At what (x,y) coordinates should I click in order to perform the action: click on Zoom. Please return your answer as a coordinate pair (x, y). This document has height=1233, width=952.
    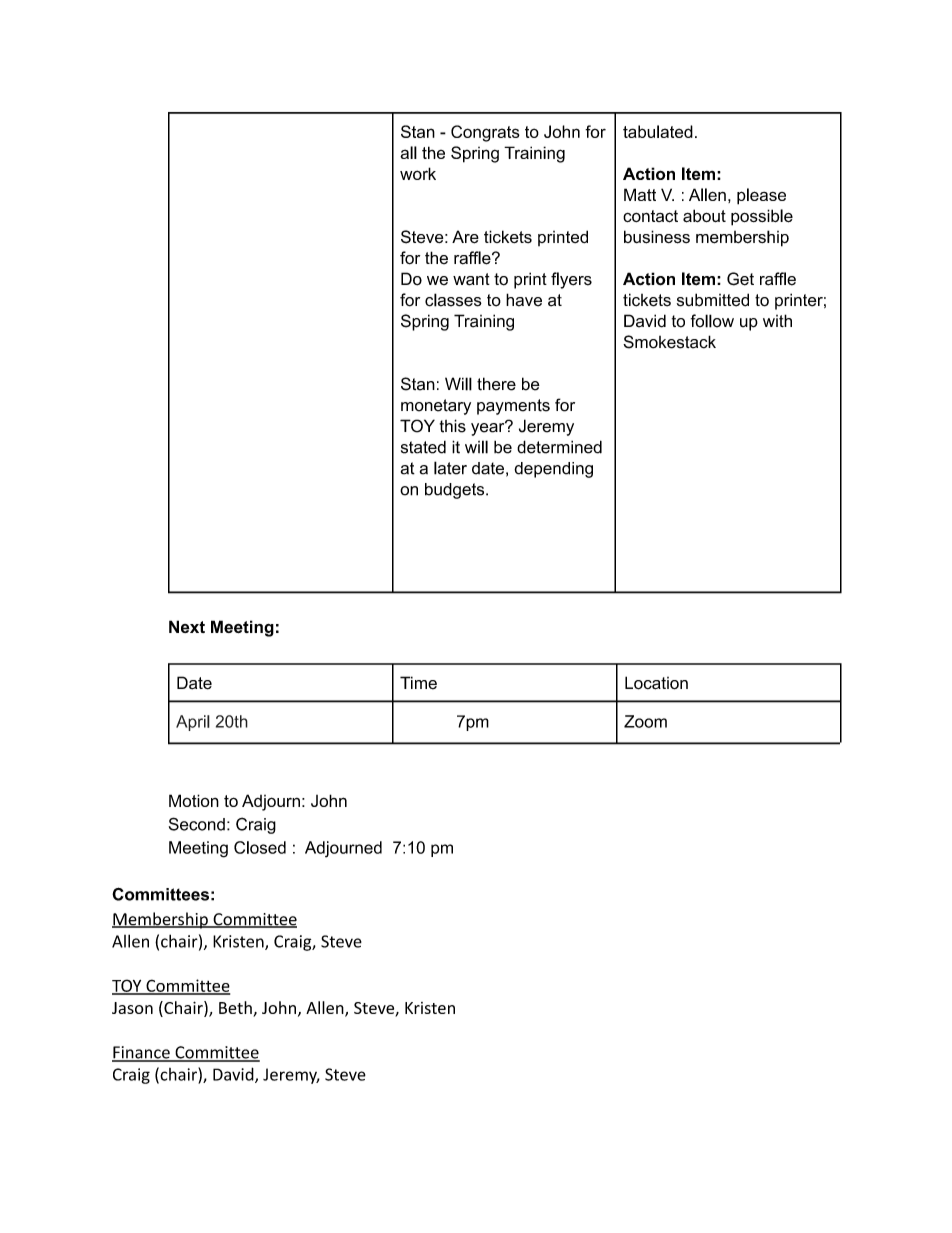
    Looking at the image, I should click on (645, 721).
